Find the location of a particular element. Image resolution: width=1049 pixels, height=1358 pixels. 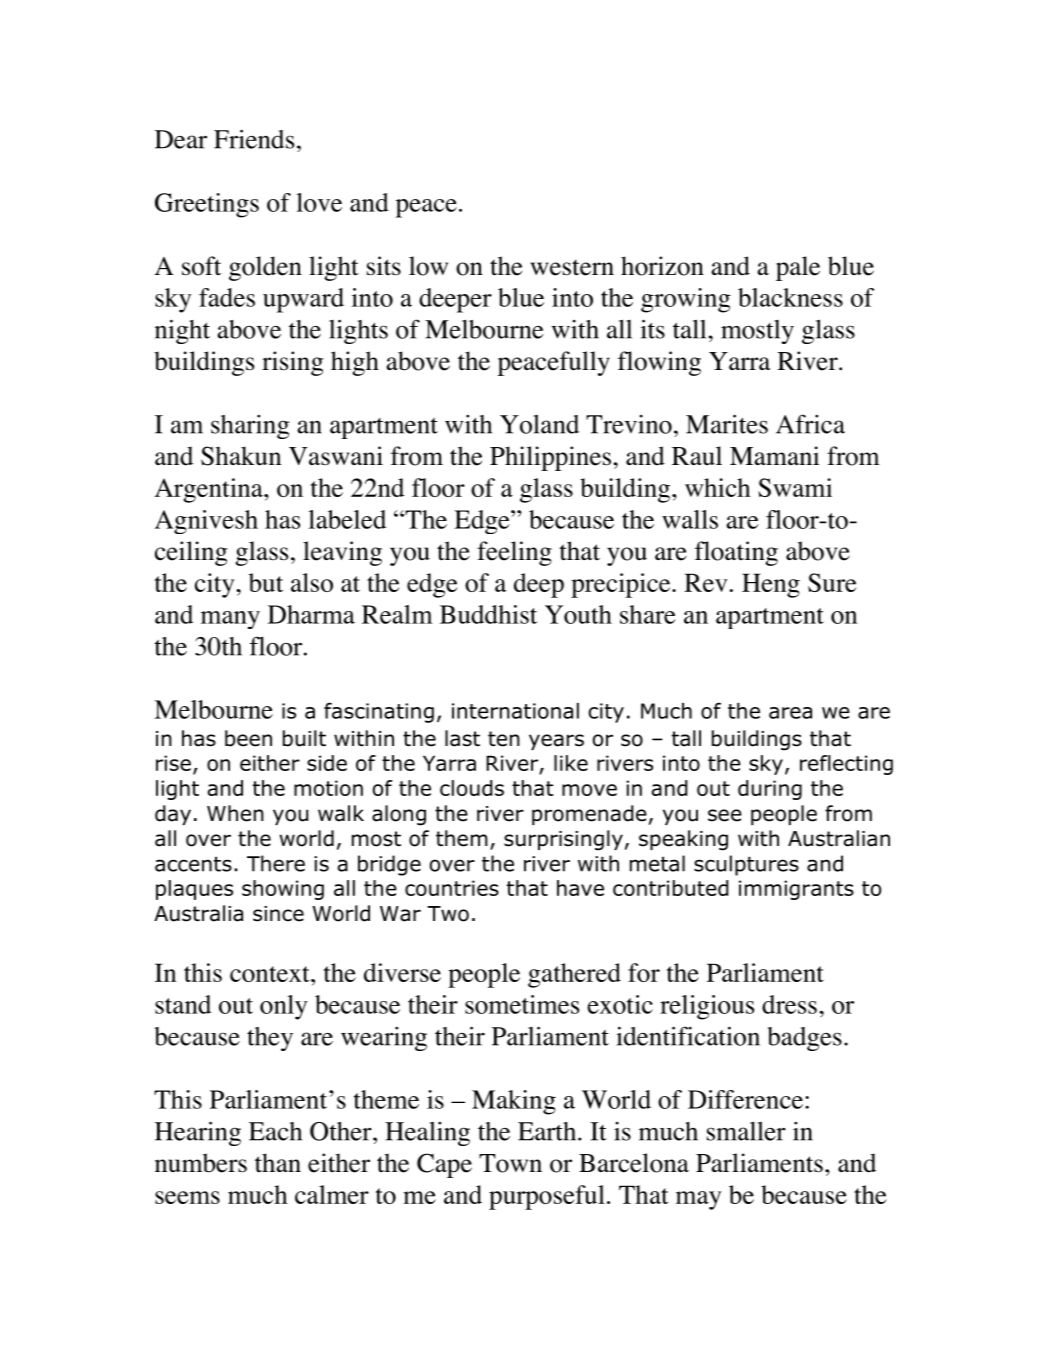

international is located at coordinates (515, 711).
